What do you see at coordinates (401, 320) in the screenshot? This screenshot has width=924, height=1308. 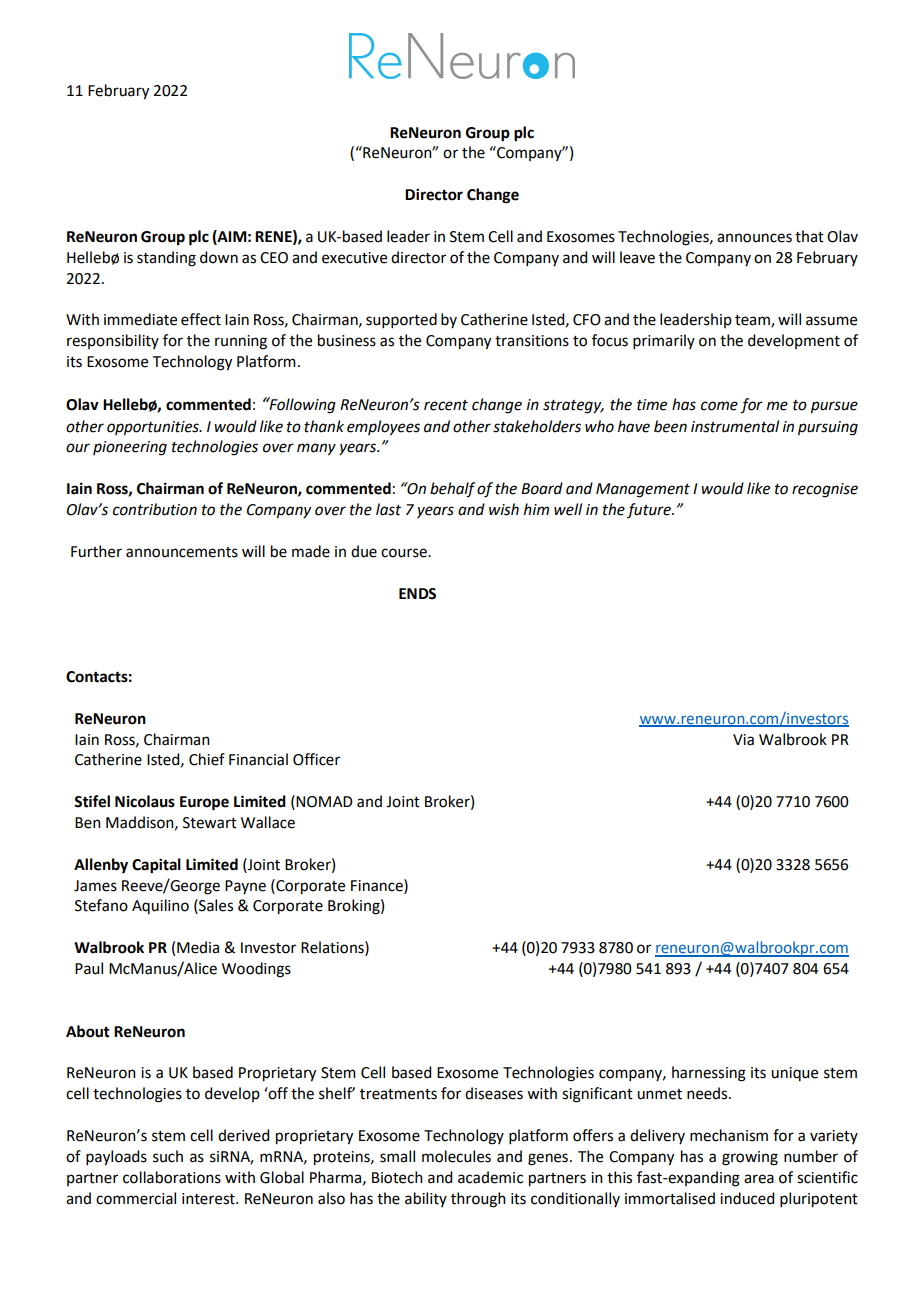 I see `supported` at bounding box center [401, 320].
